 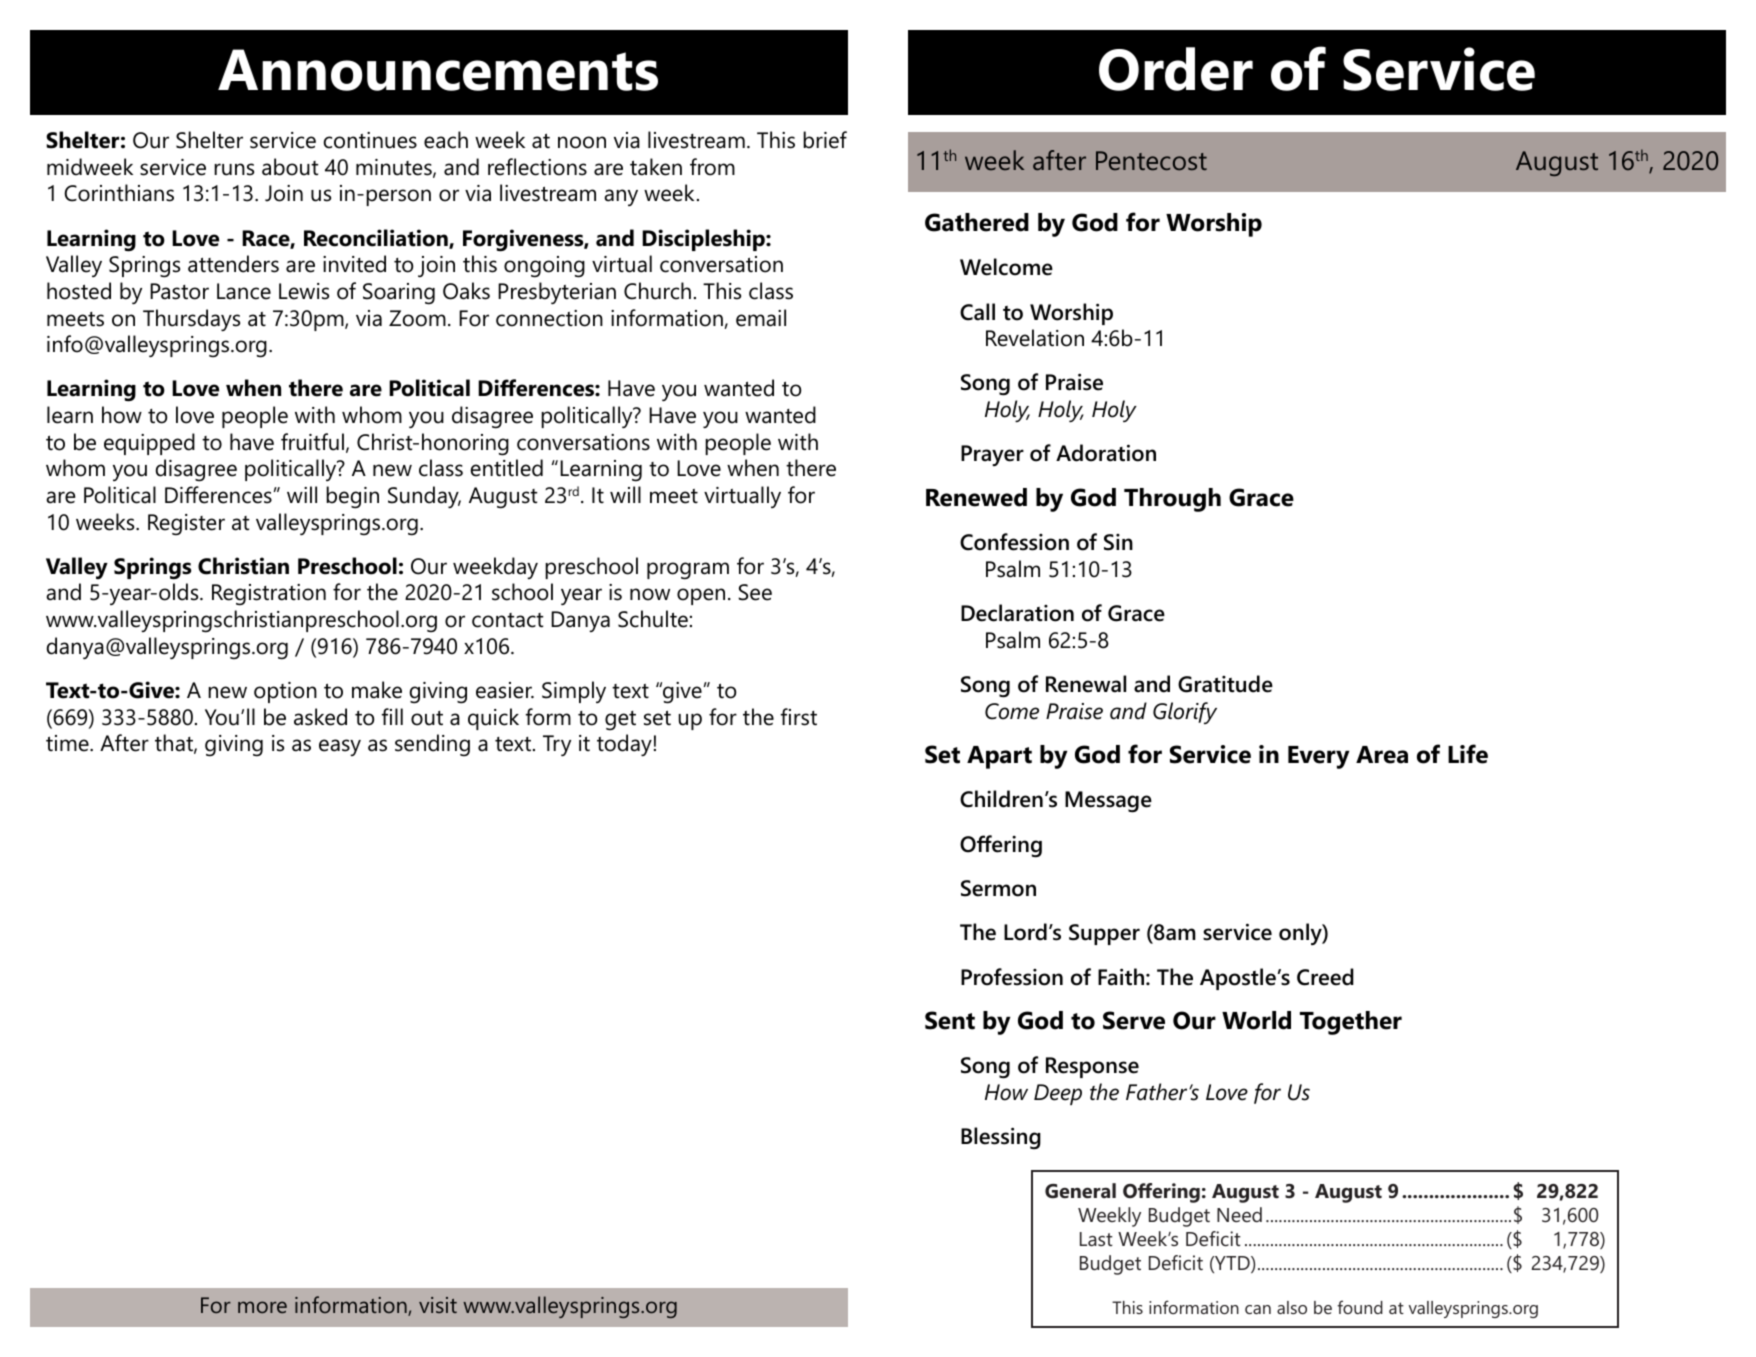 What do you see at coordinates (340, 747) in the screenshot?
I see `easy` at bounding box center [340, 747].
